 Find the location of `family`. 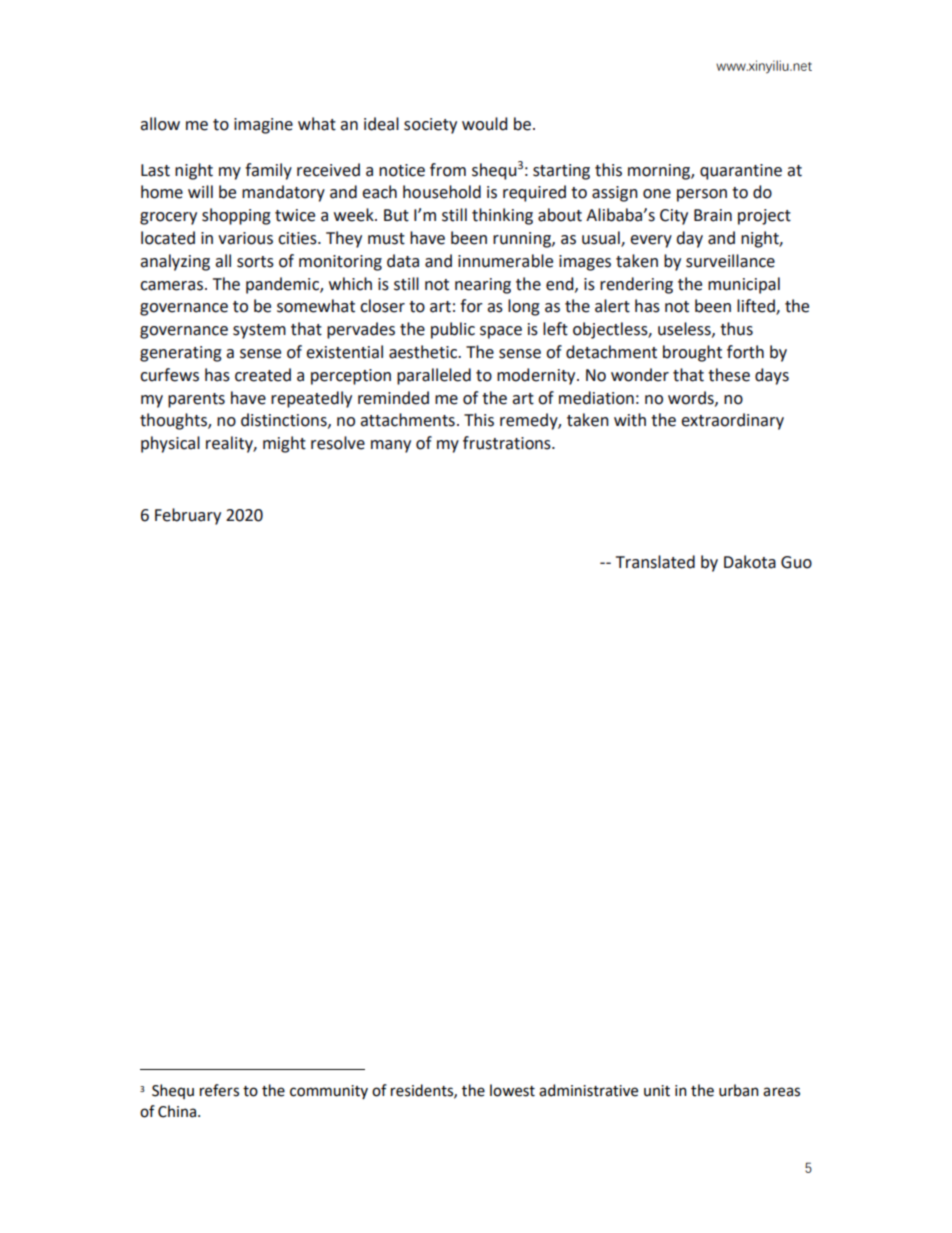

family is located at coordinates (268, 171).
